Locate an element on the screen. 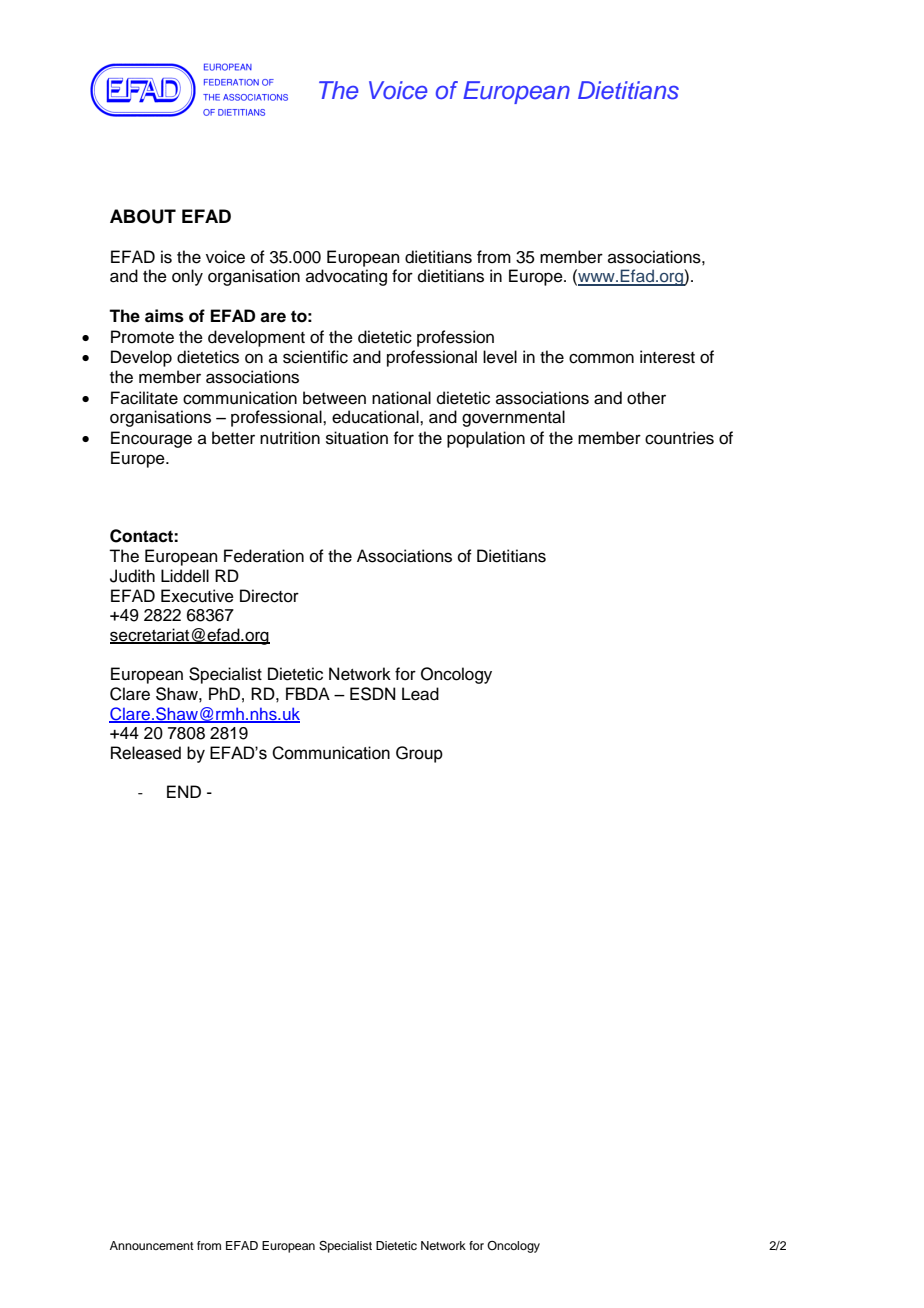  common is located at coordinates (601, 358).
